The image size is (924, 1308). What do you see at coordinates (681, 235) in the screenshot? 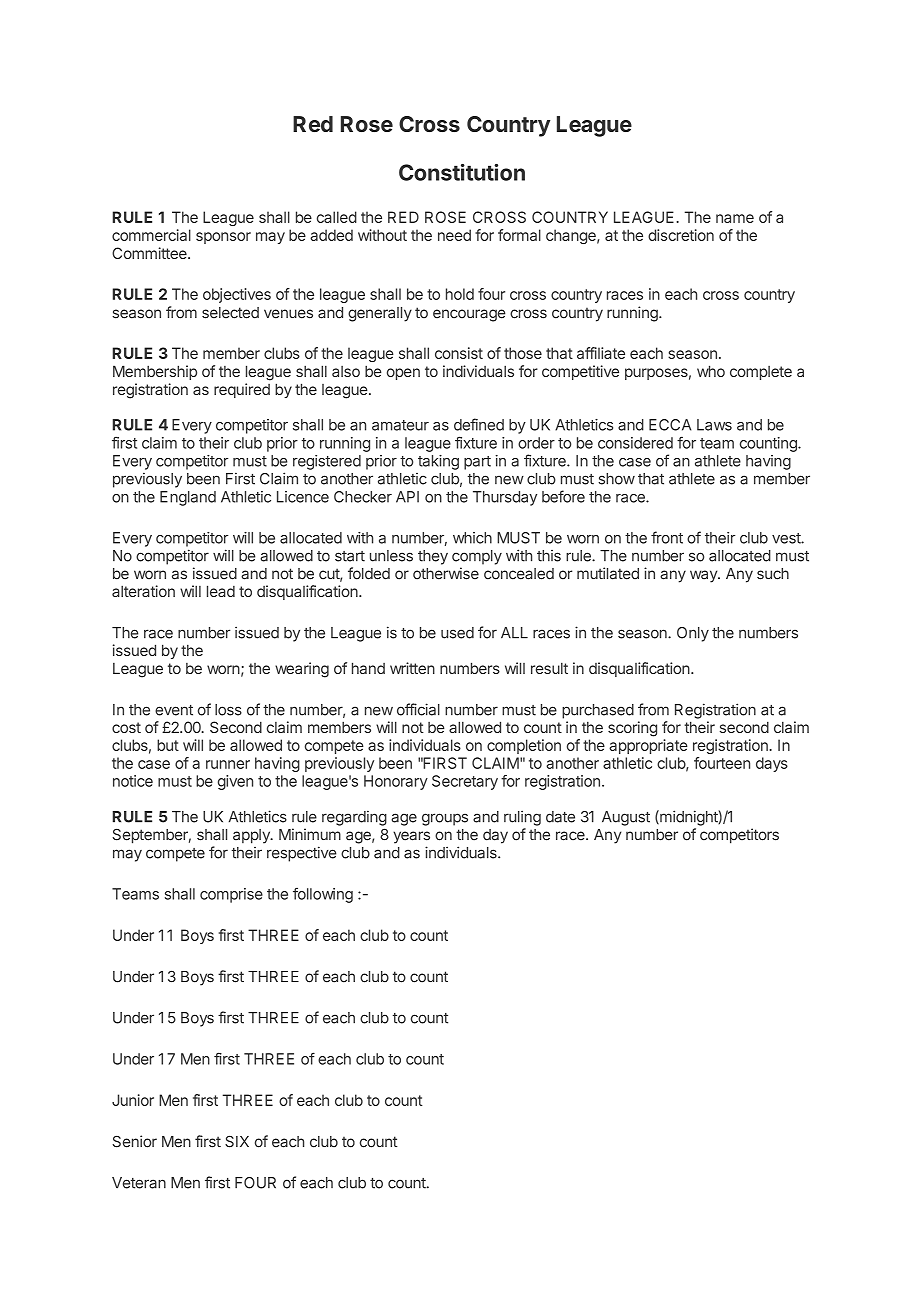
I see `discretion` at bounding box center [681, 235].
